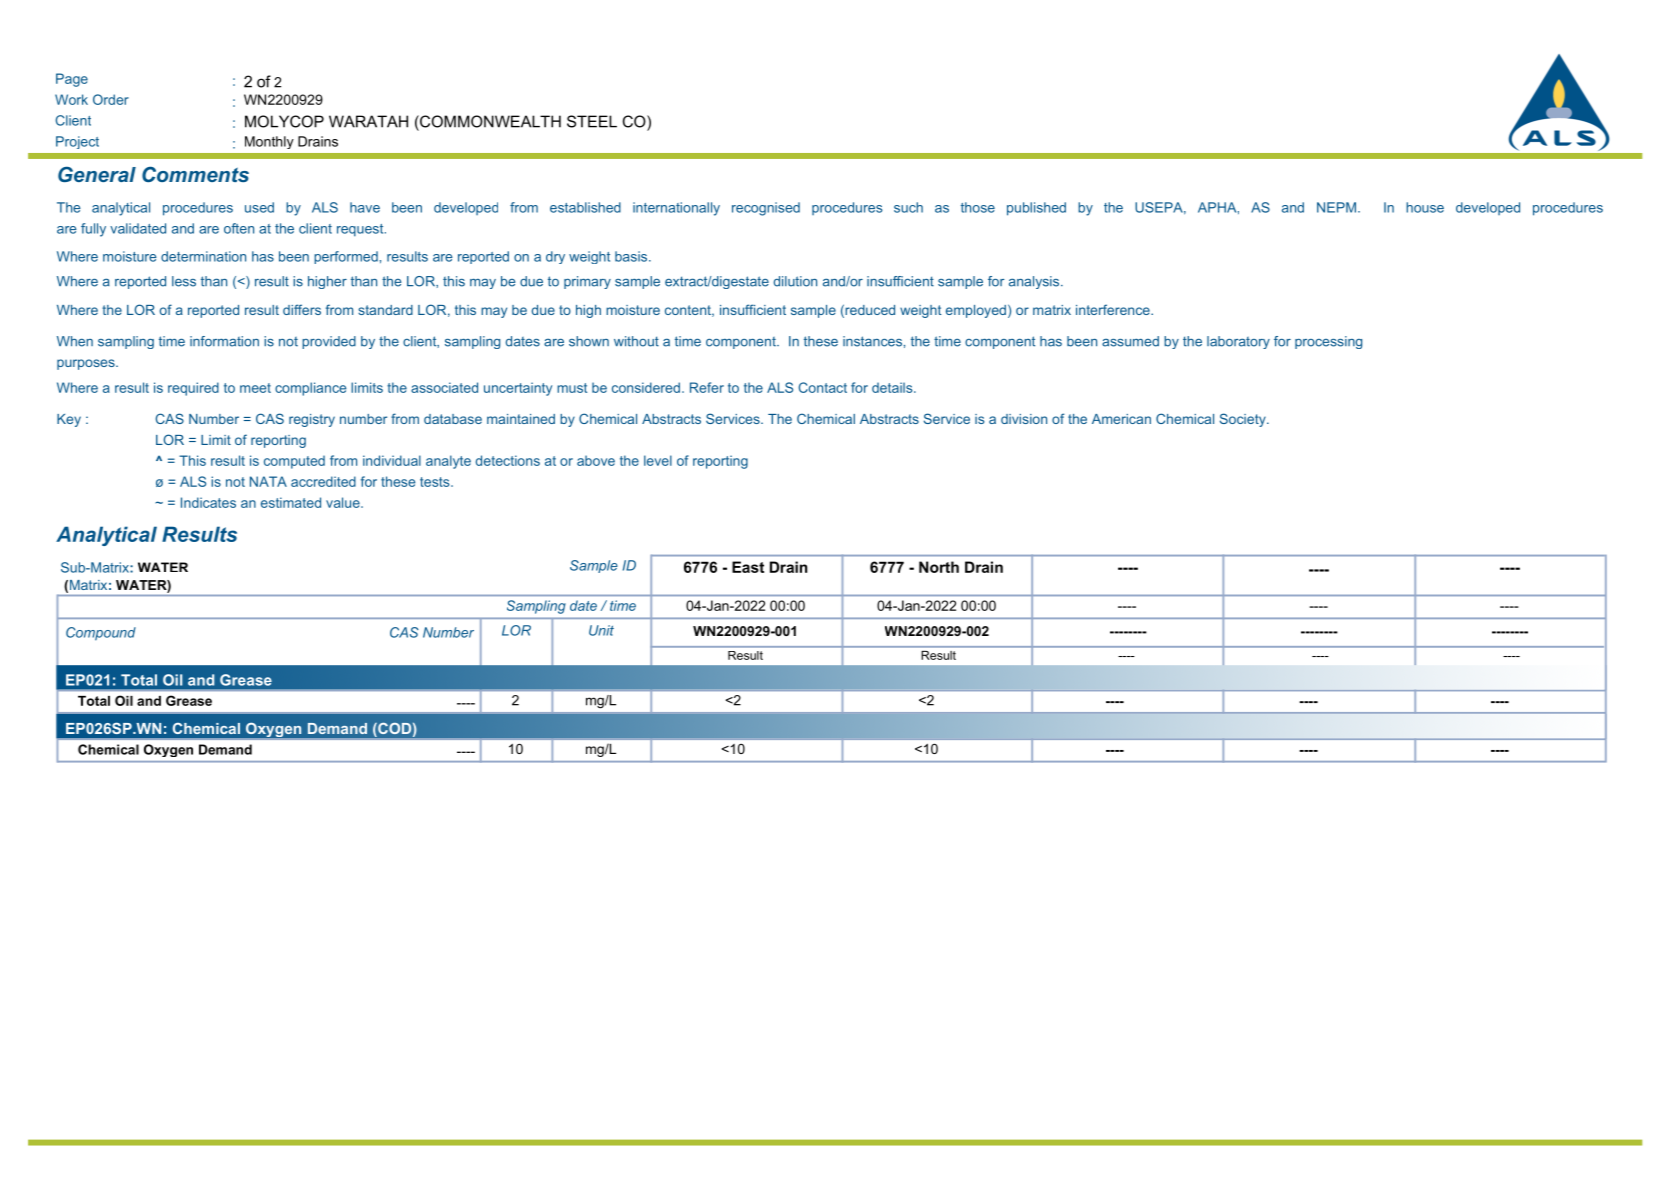 The image size is (1675, 1185). I want to click on house, so click(1425, 207).
